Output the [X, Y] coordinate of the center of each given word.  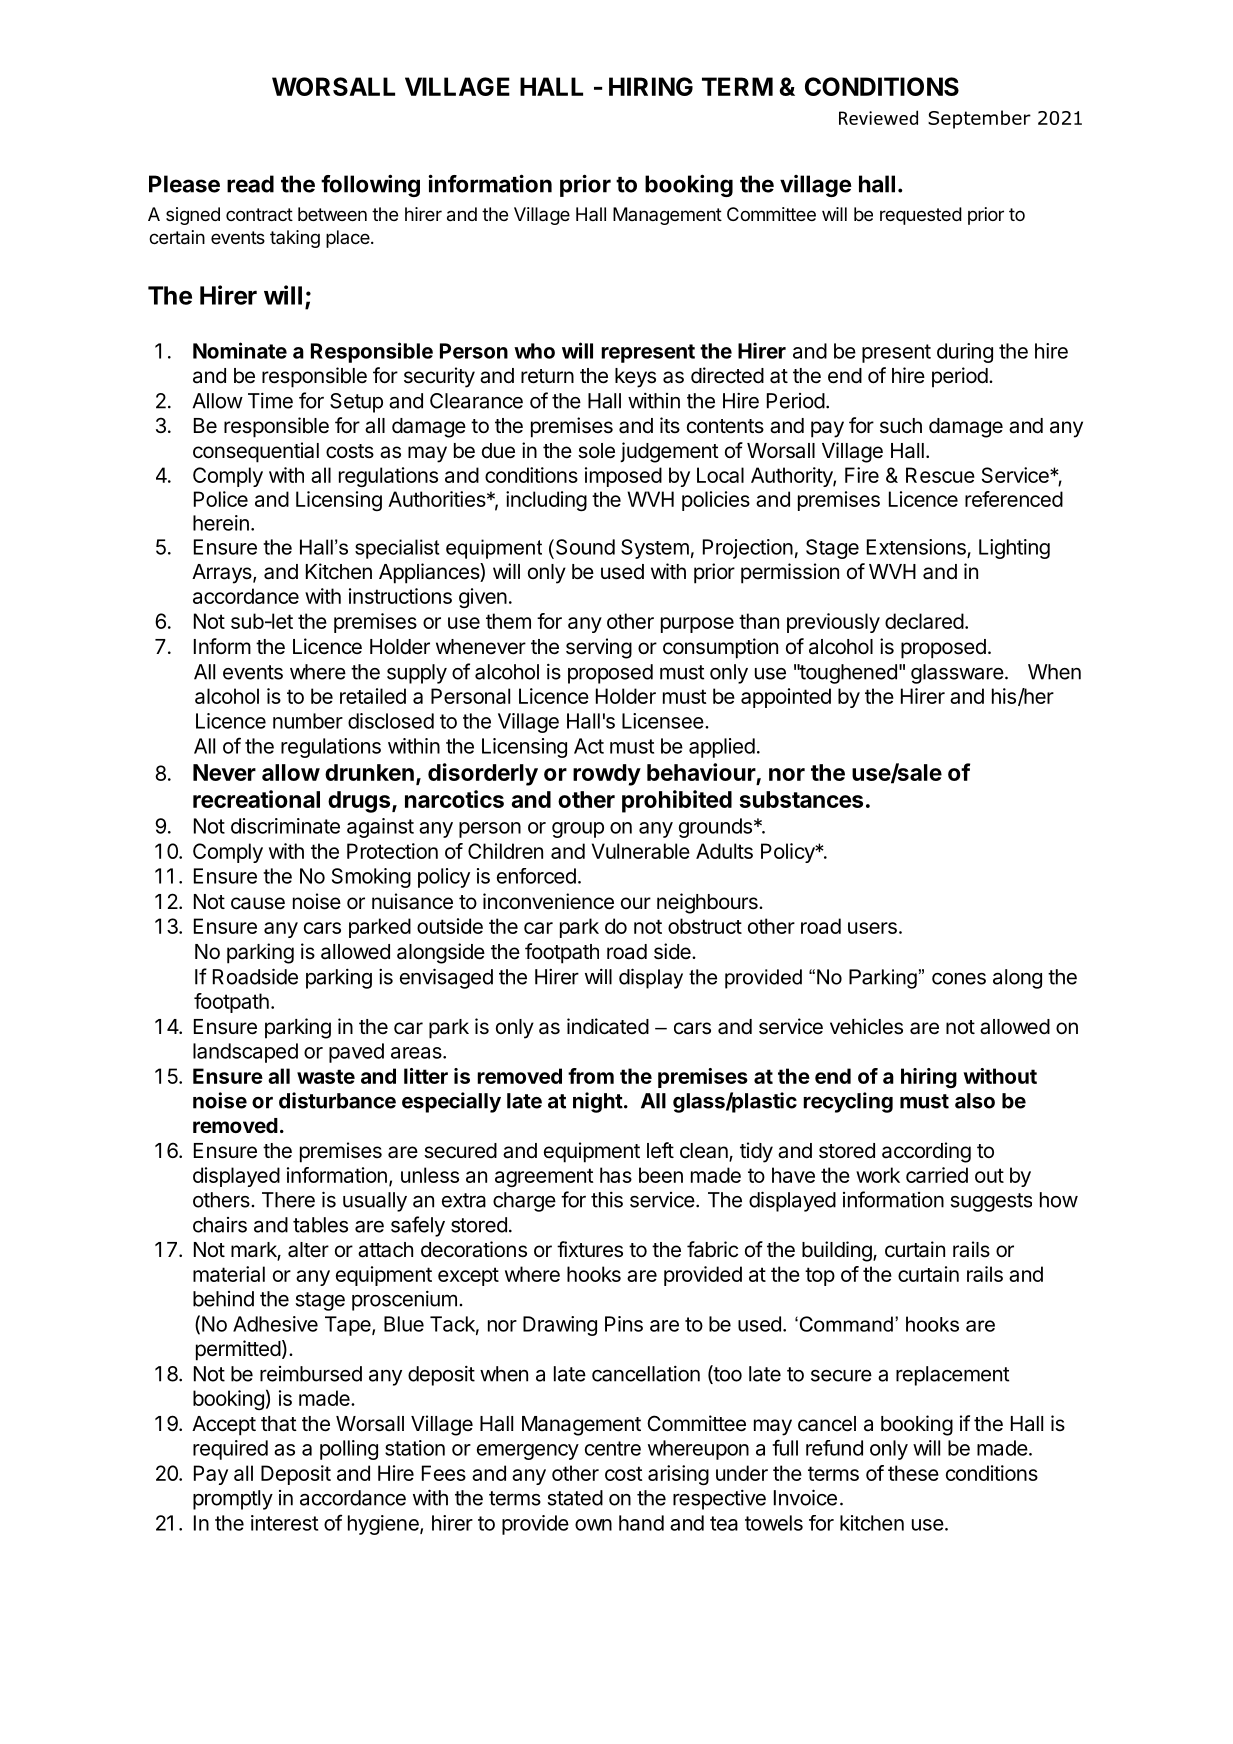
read [250, 184]
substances [801, 799]
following [370, 185]
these [913, 1473]
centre [613, 1448]
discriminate [285, 826]
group [578, 830]
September [979, 119]
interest [284, 1523]
